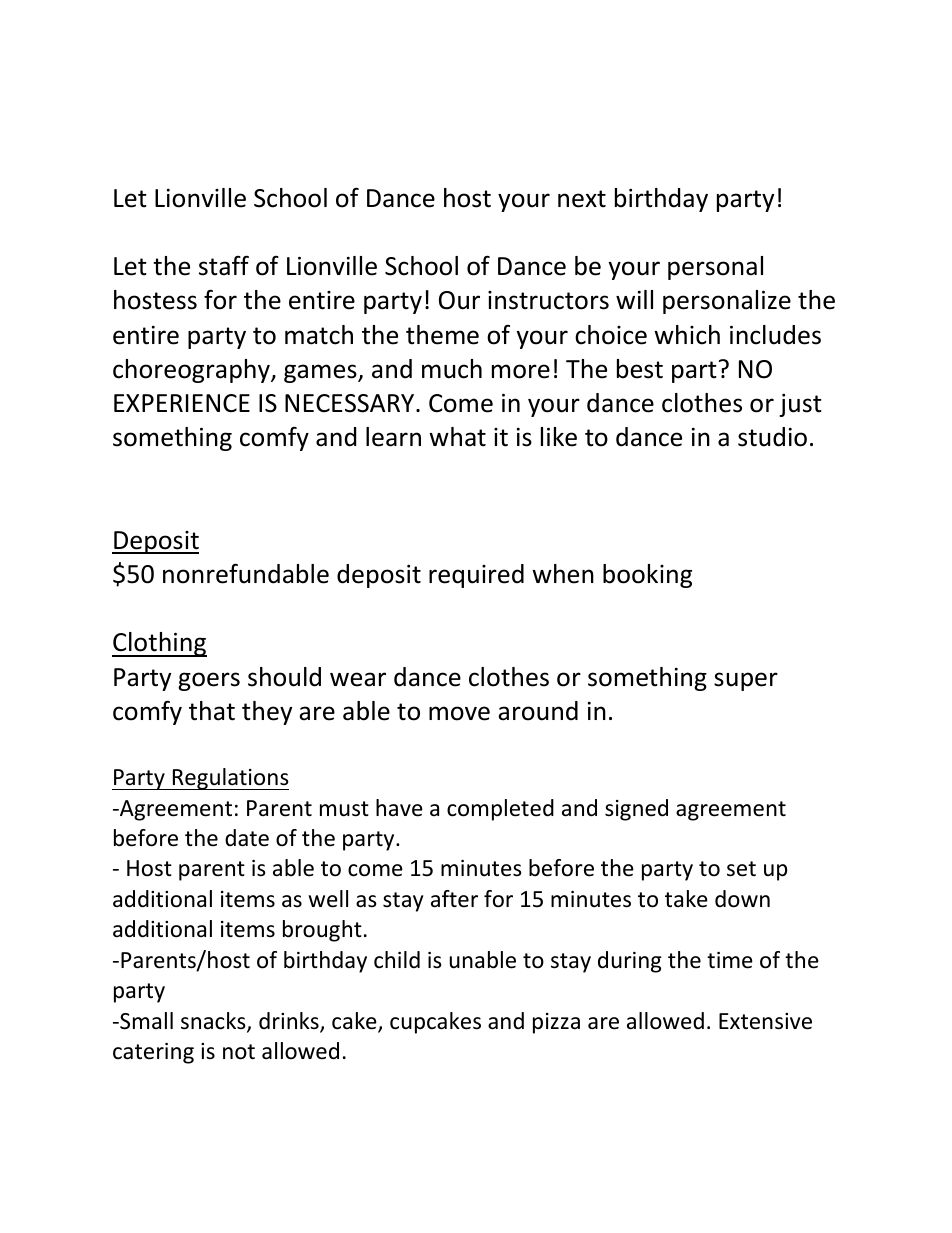 Image resolution: width=952 pixels, height=1233 pixels. What do you see at coordinates (224, 265) in the screenshot?
I see `staff` at bounding box center [224, 265].
